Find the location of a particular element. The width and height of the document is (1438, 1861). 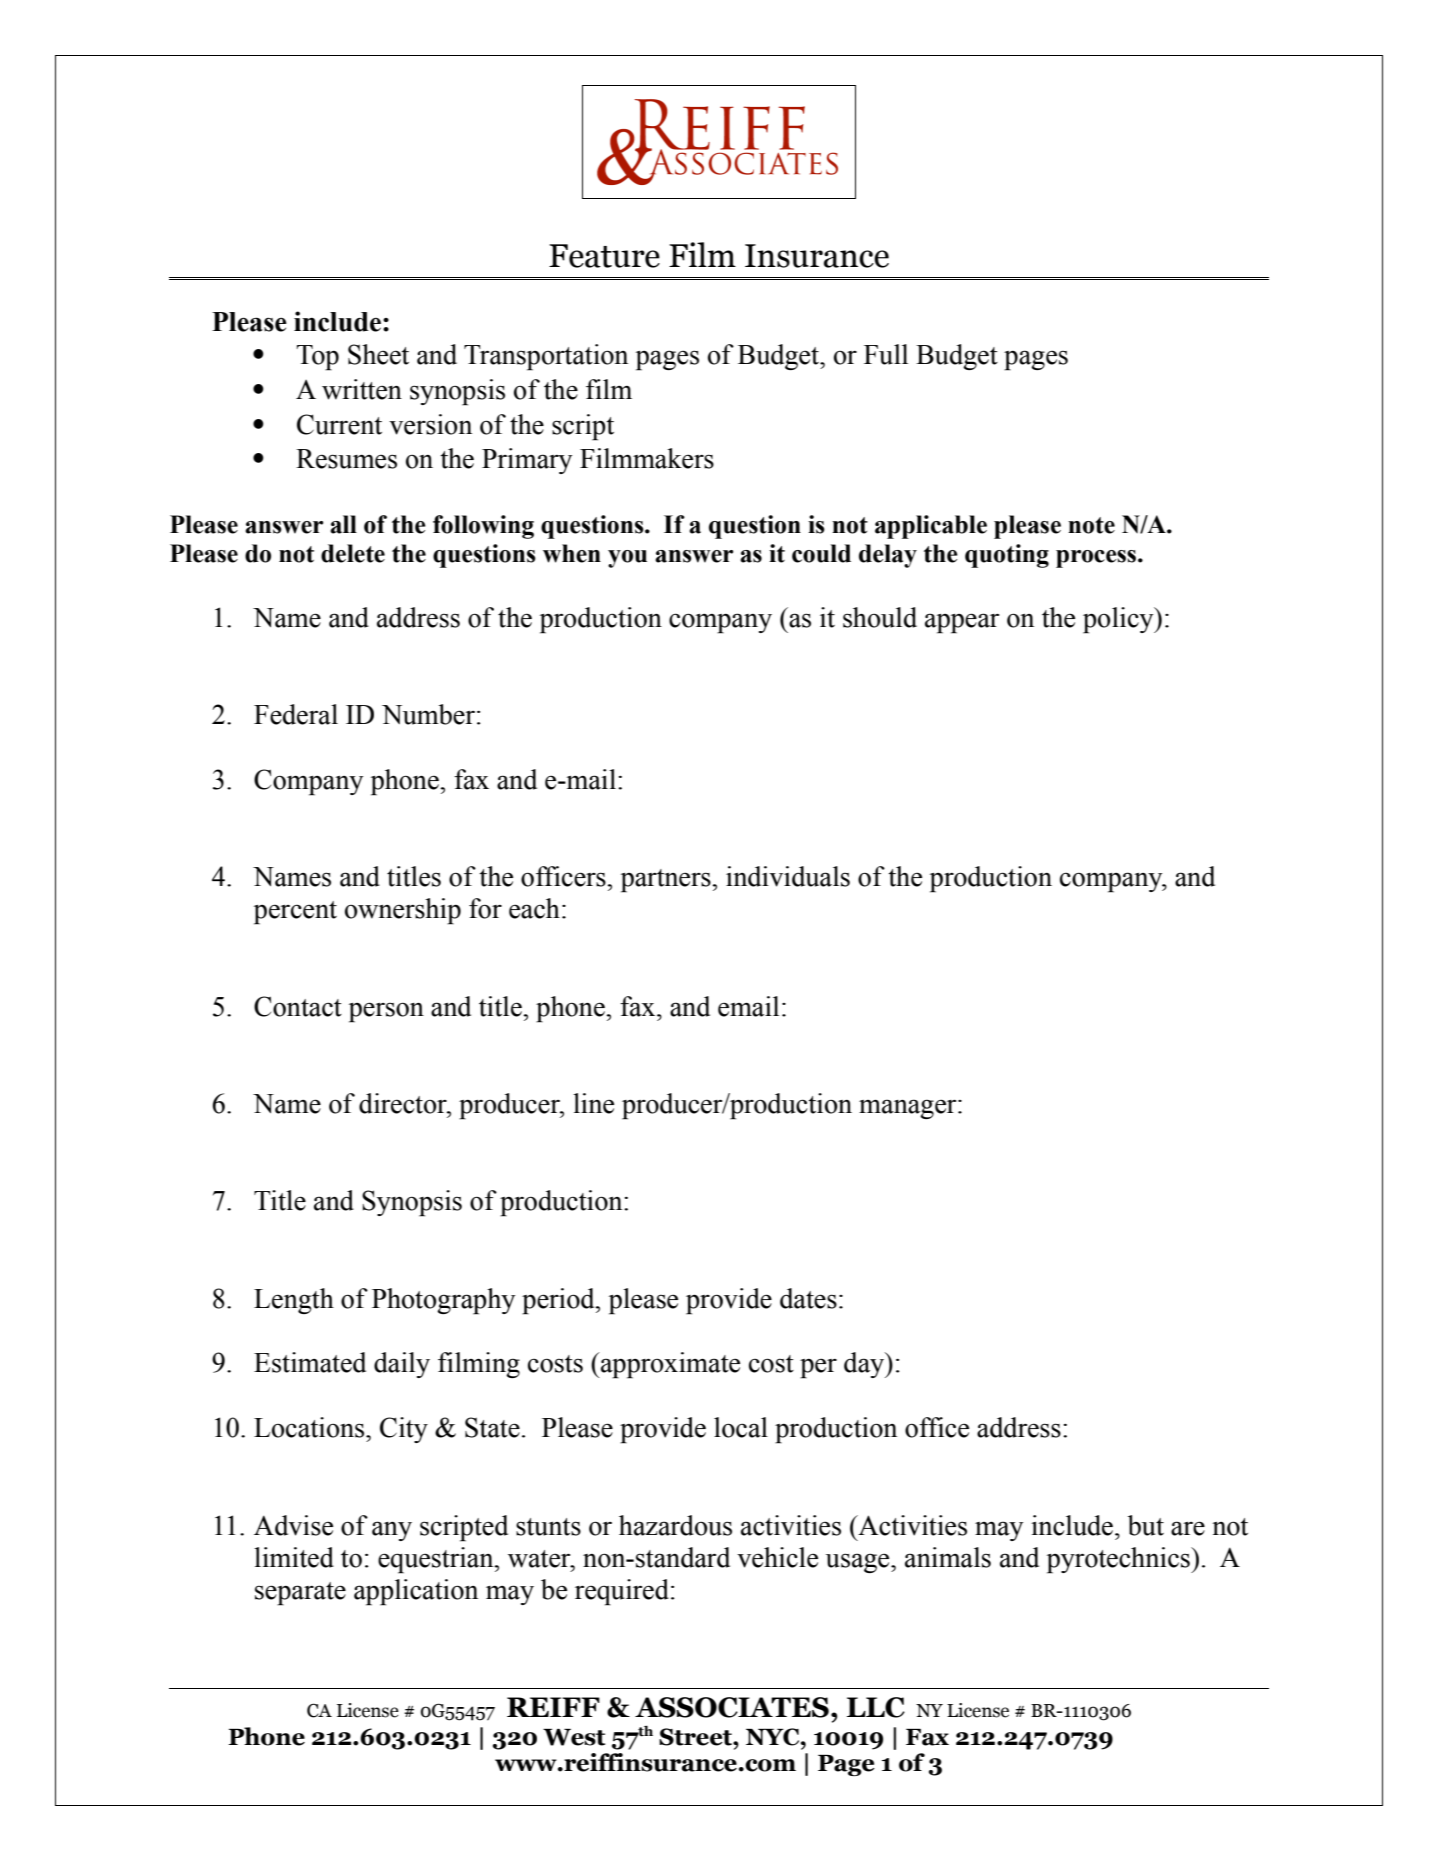

Photography is located at coordinates (443, 1301).
